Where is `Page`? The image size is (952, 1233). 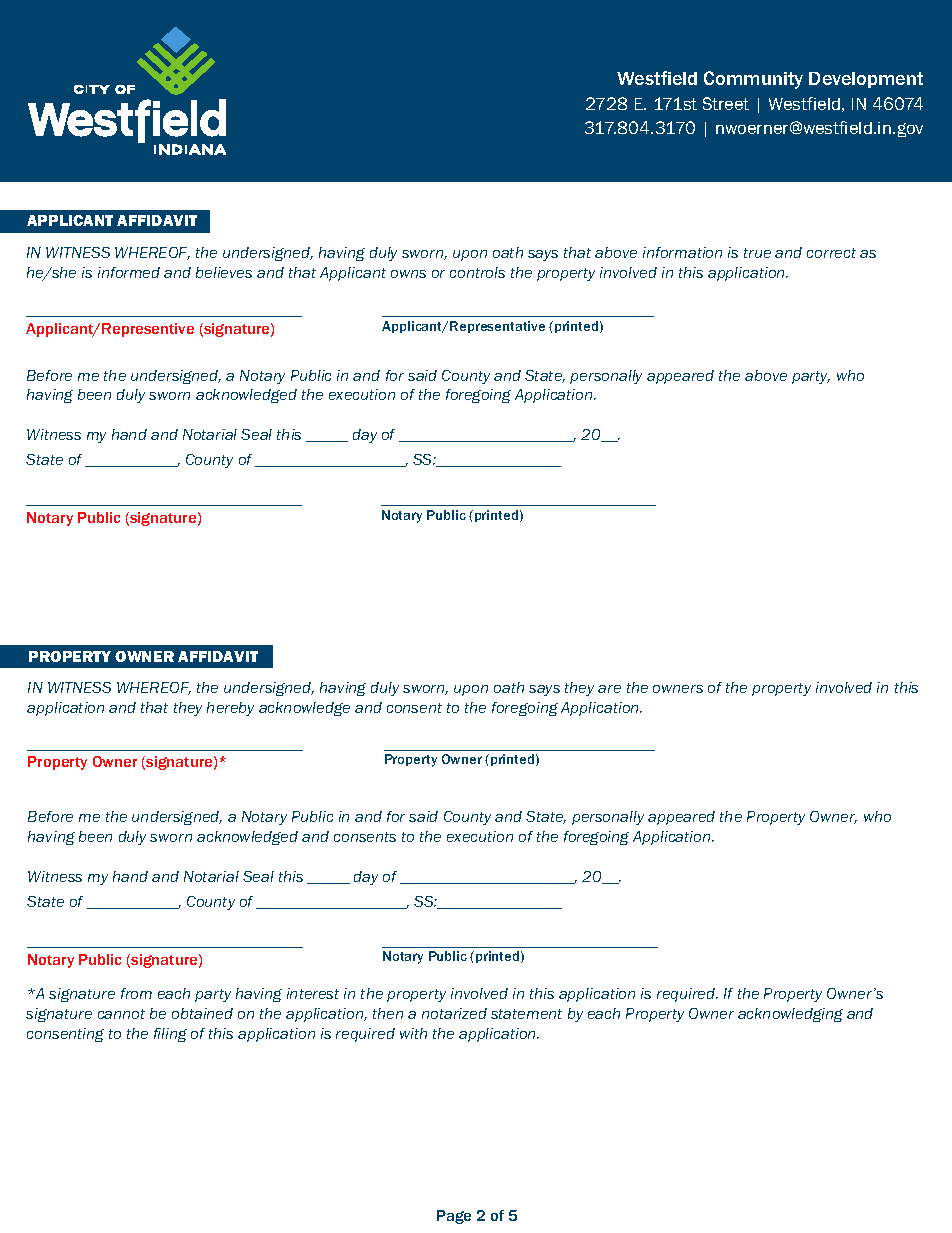 Page is located at coordinates (454, 1217).
